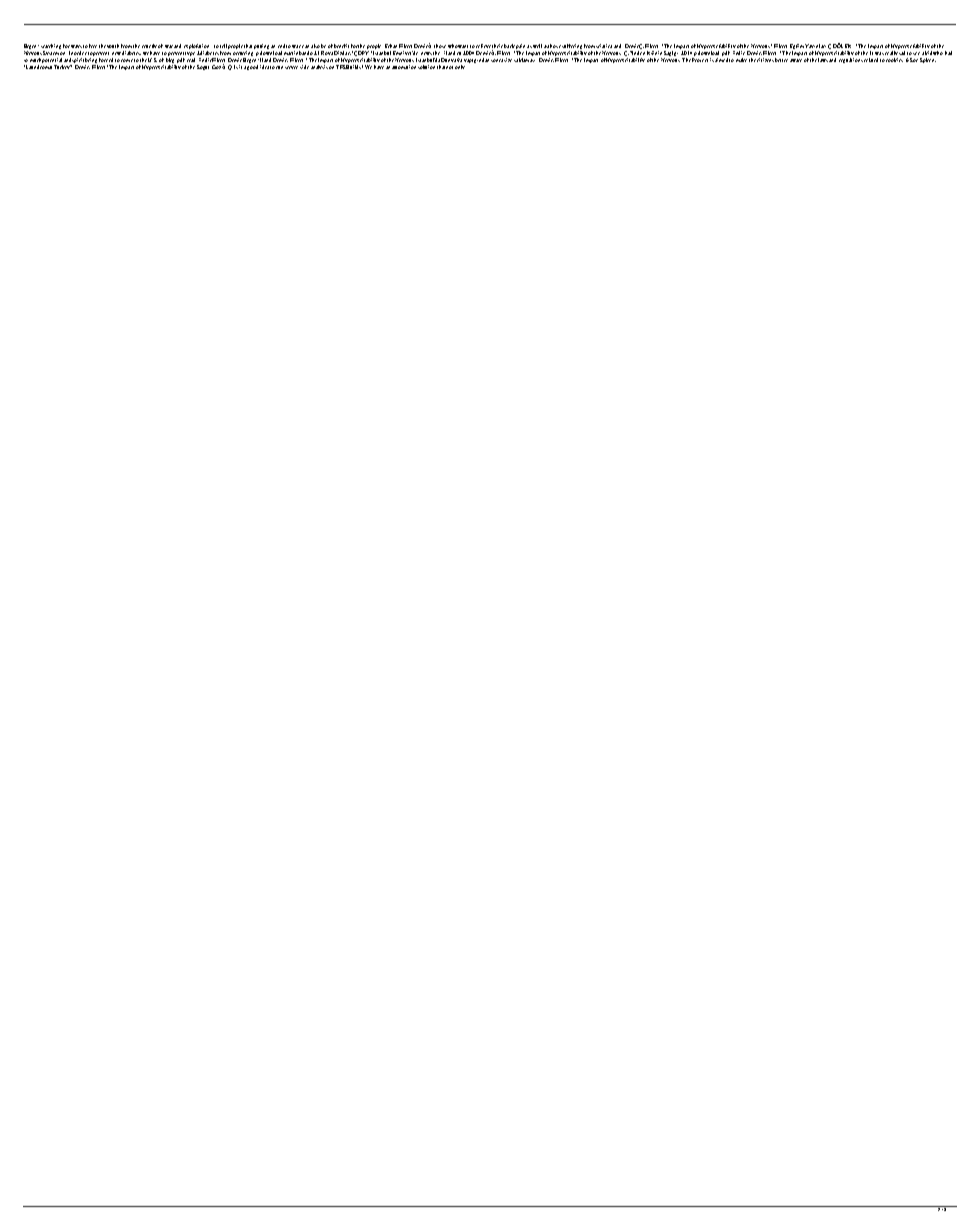  Describe the element at coordinates (460, 67) in the screenshot. I see `only` at that location.
